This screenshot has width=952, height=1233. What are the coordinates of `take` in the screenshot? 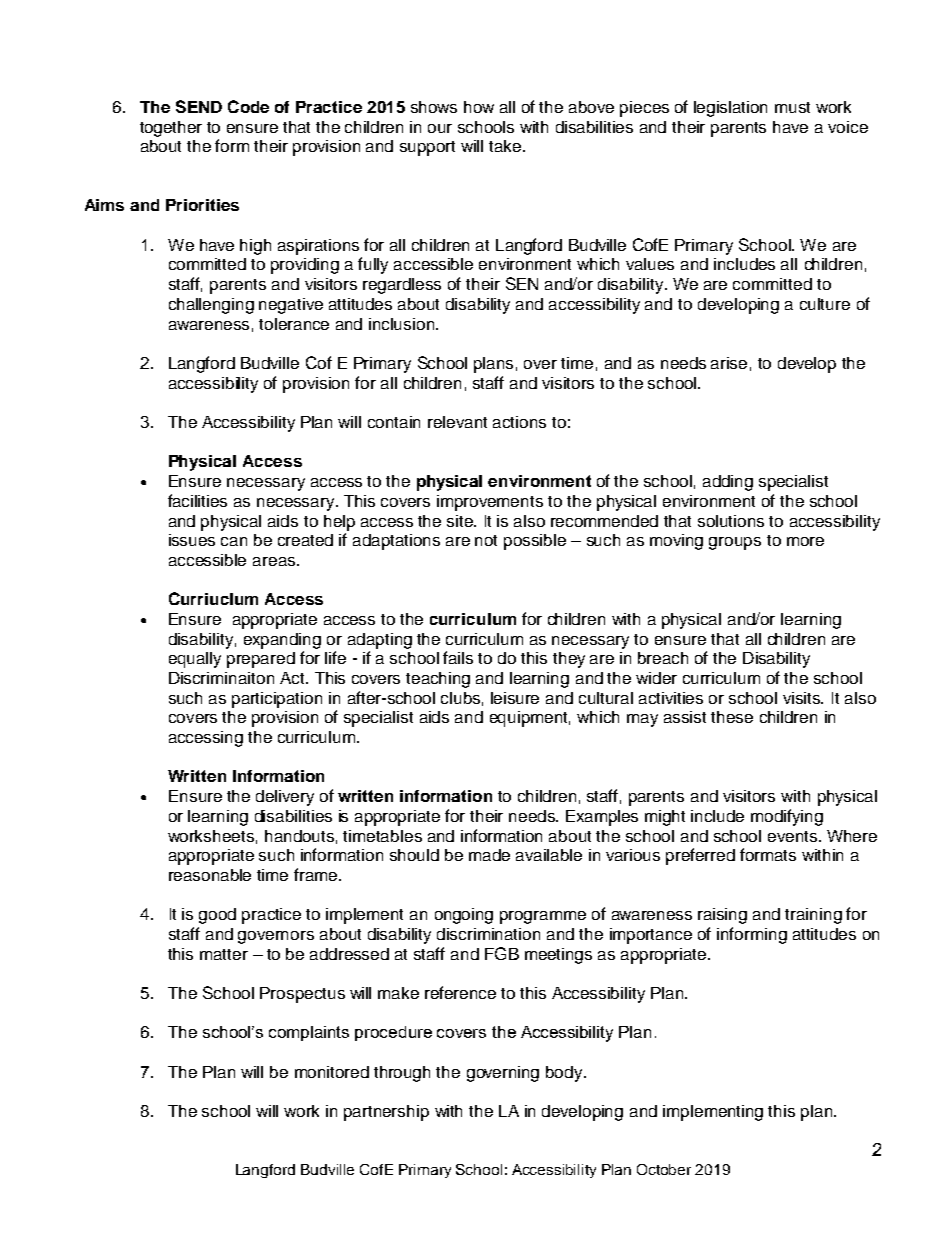 It's located at (506, 146).
